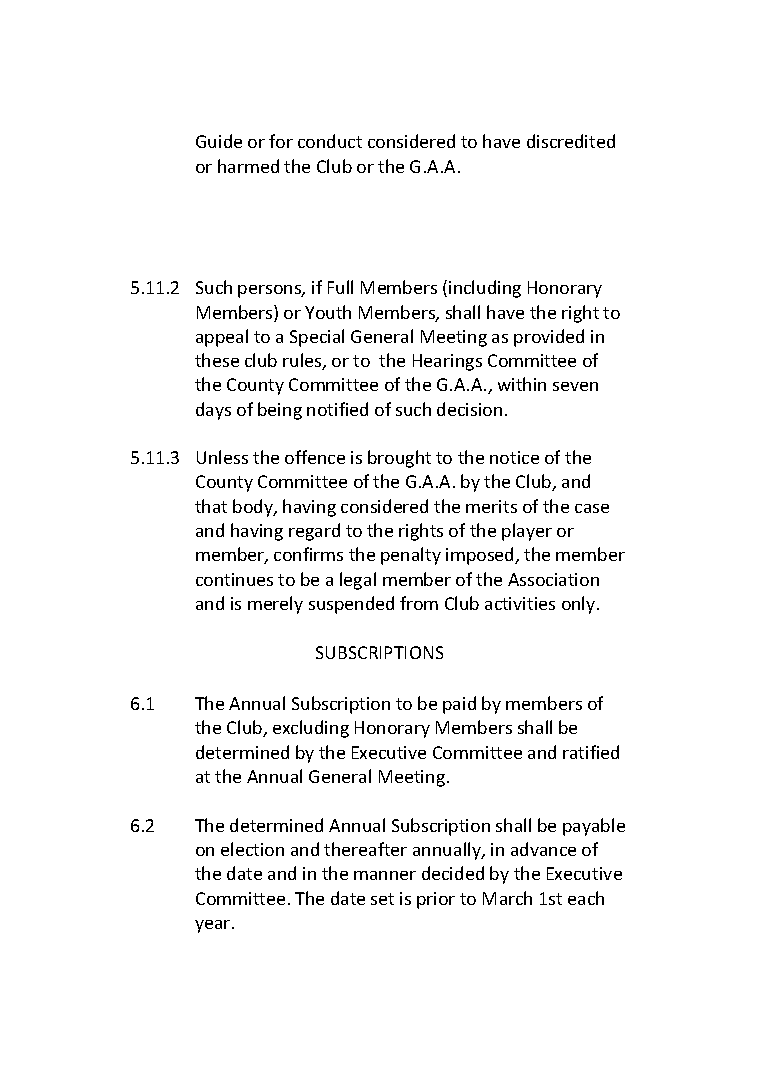 The image size is (759, 1077). Describe the element at coordinates (248, 166) in the screenshot. I see `harmed` at that location.
